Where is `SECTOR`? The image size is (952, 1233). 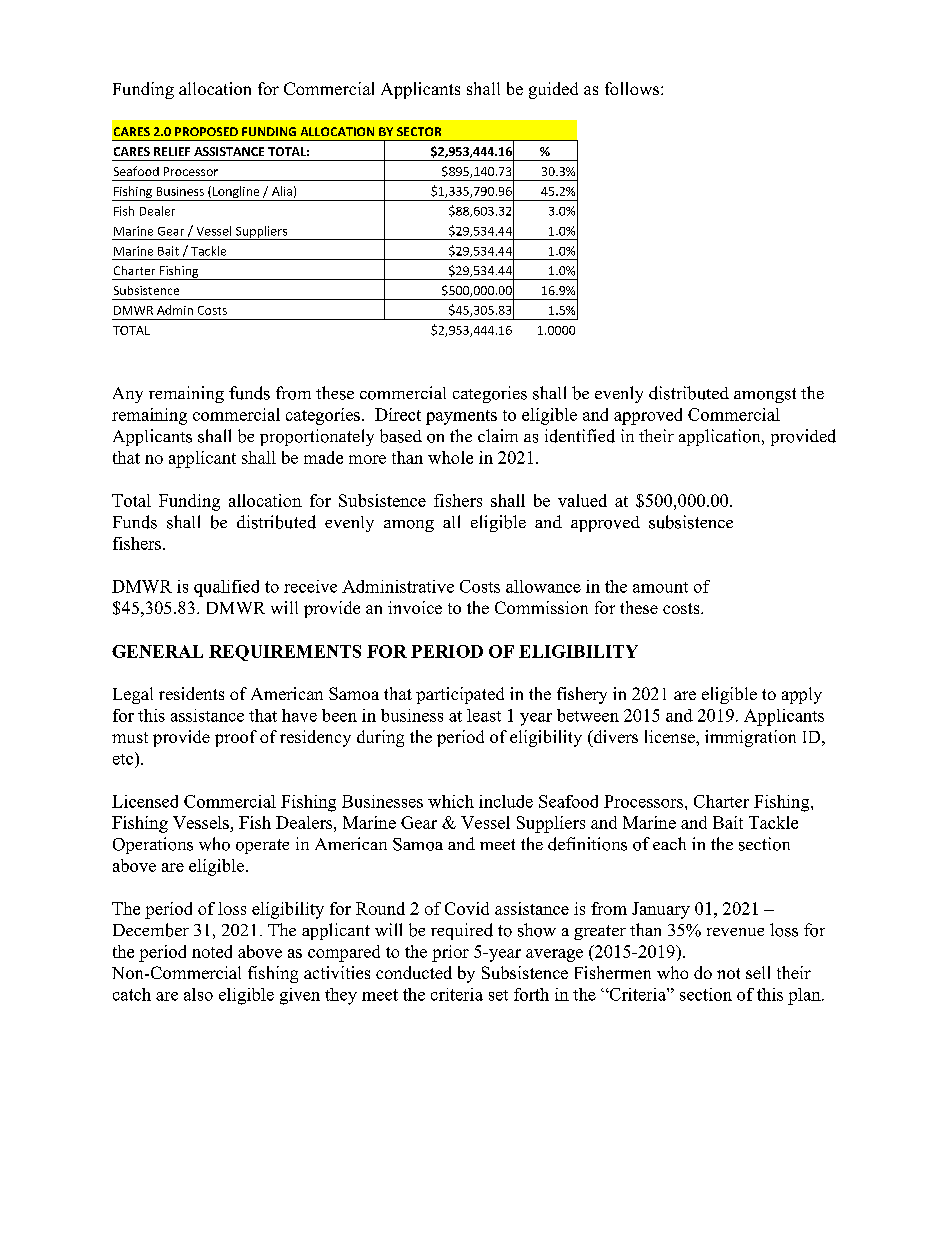
SECTOR is located at coordinates (419, 131).
